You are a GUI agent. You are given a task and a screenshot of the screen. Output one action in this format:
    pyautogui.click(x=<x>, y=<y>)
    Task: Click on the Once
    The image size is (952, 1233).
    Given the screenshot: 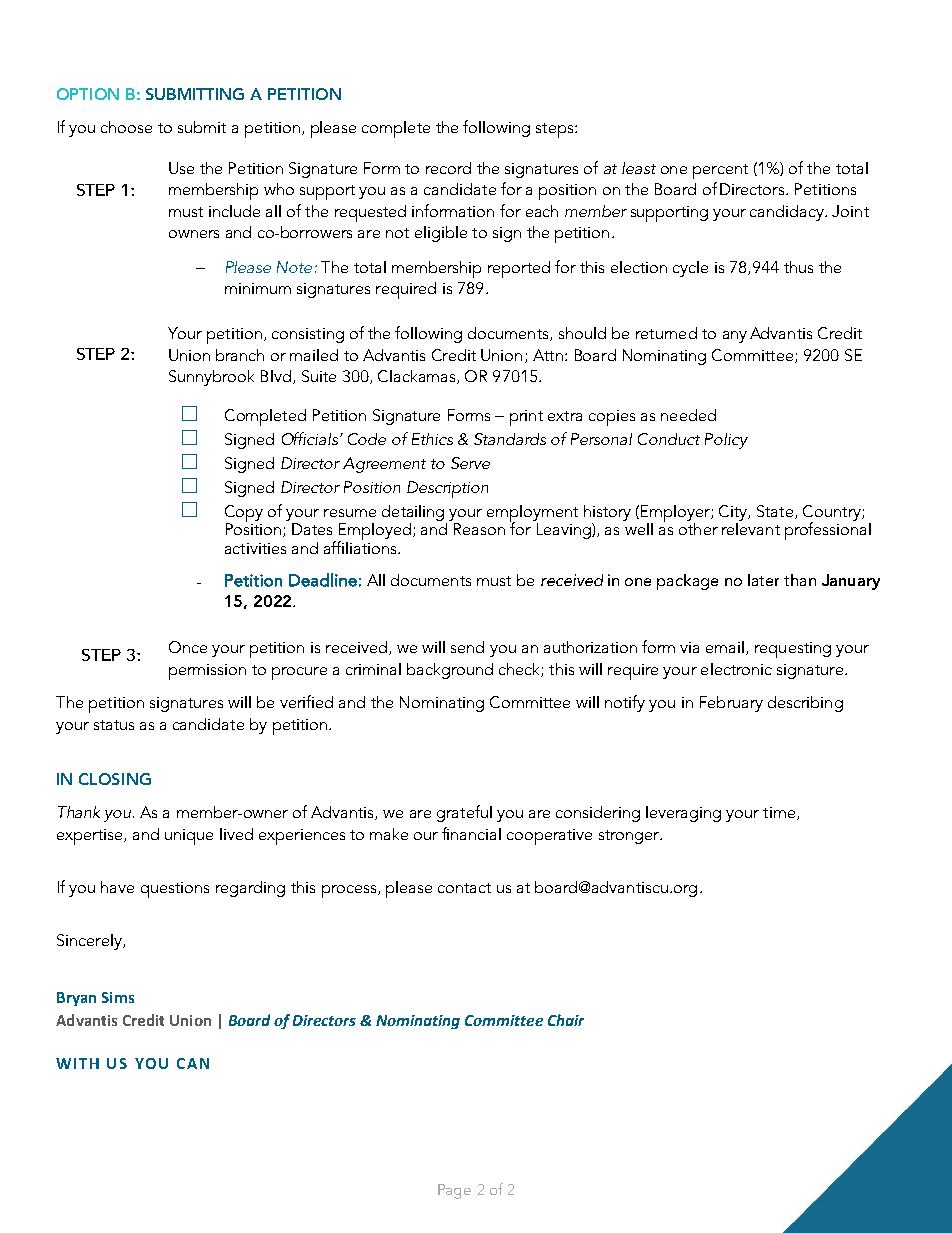 What is the action you would take?
    pyautogui.click(x=188, y=647)
